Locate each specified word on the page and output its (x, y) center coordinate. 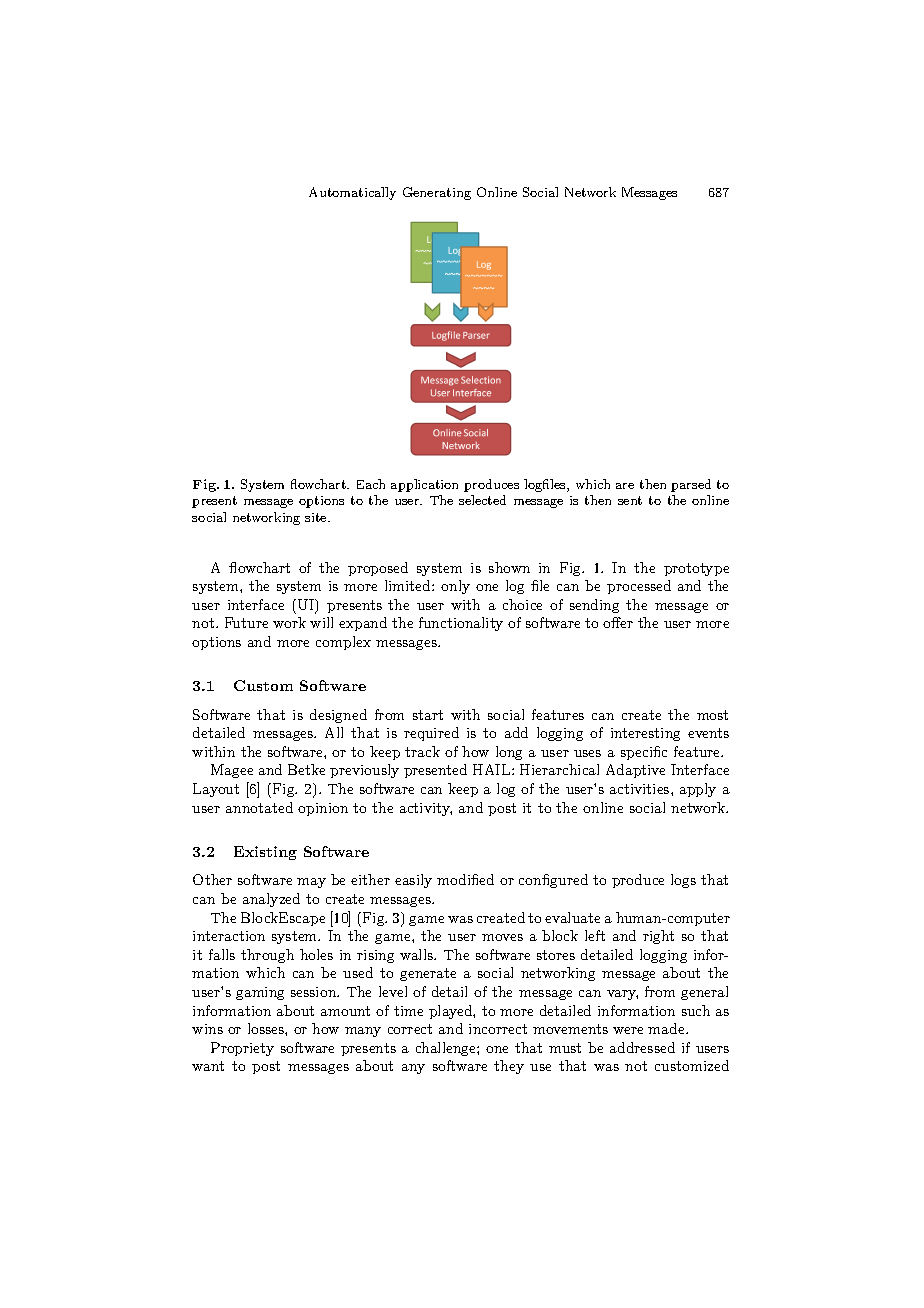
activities (641, 789)
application (424, 485)
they (509, 1067)
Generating (437, 193)
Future (246, 622)
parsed (691, 485)
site (317, 517)
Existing (265, 853)
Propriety (242, 1049)
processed (639, 587)
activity (426, 809)
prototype (696, 569)
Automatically (352, 193)
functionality (461, 624)
